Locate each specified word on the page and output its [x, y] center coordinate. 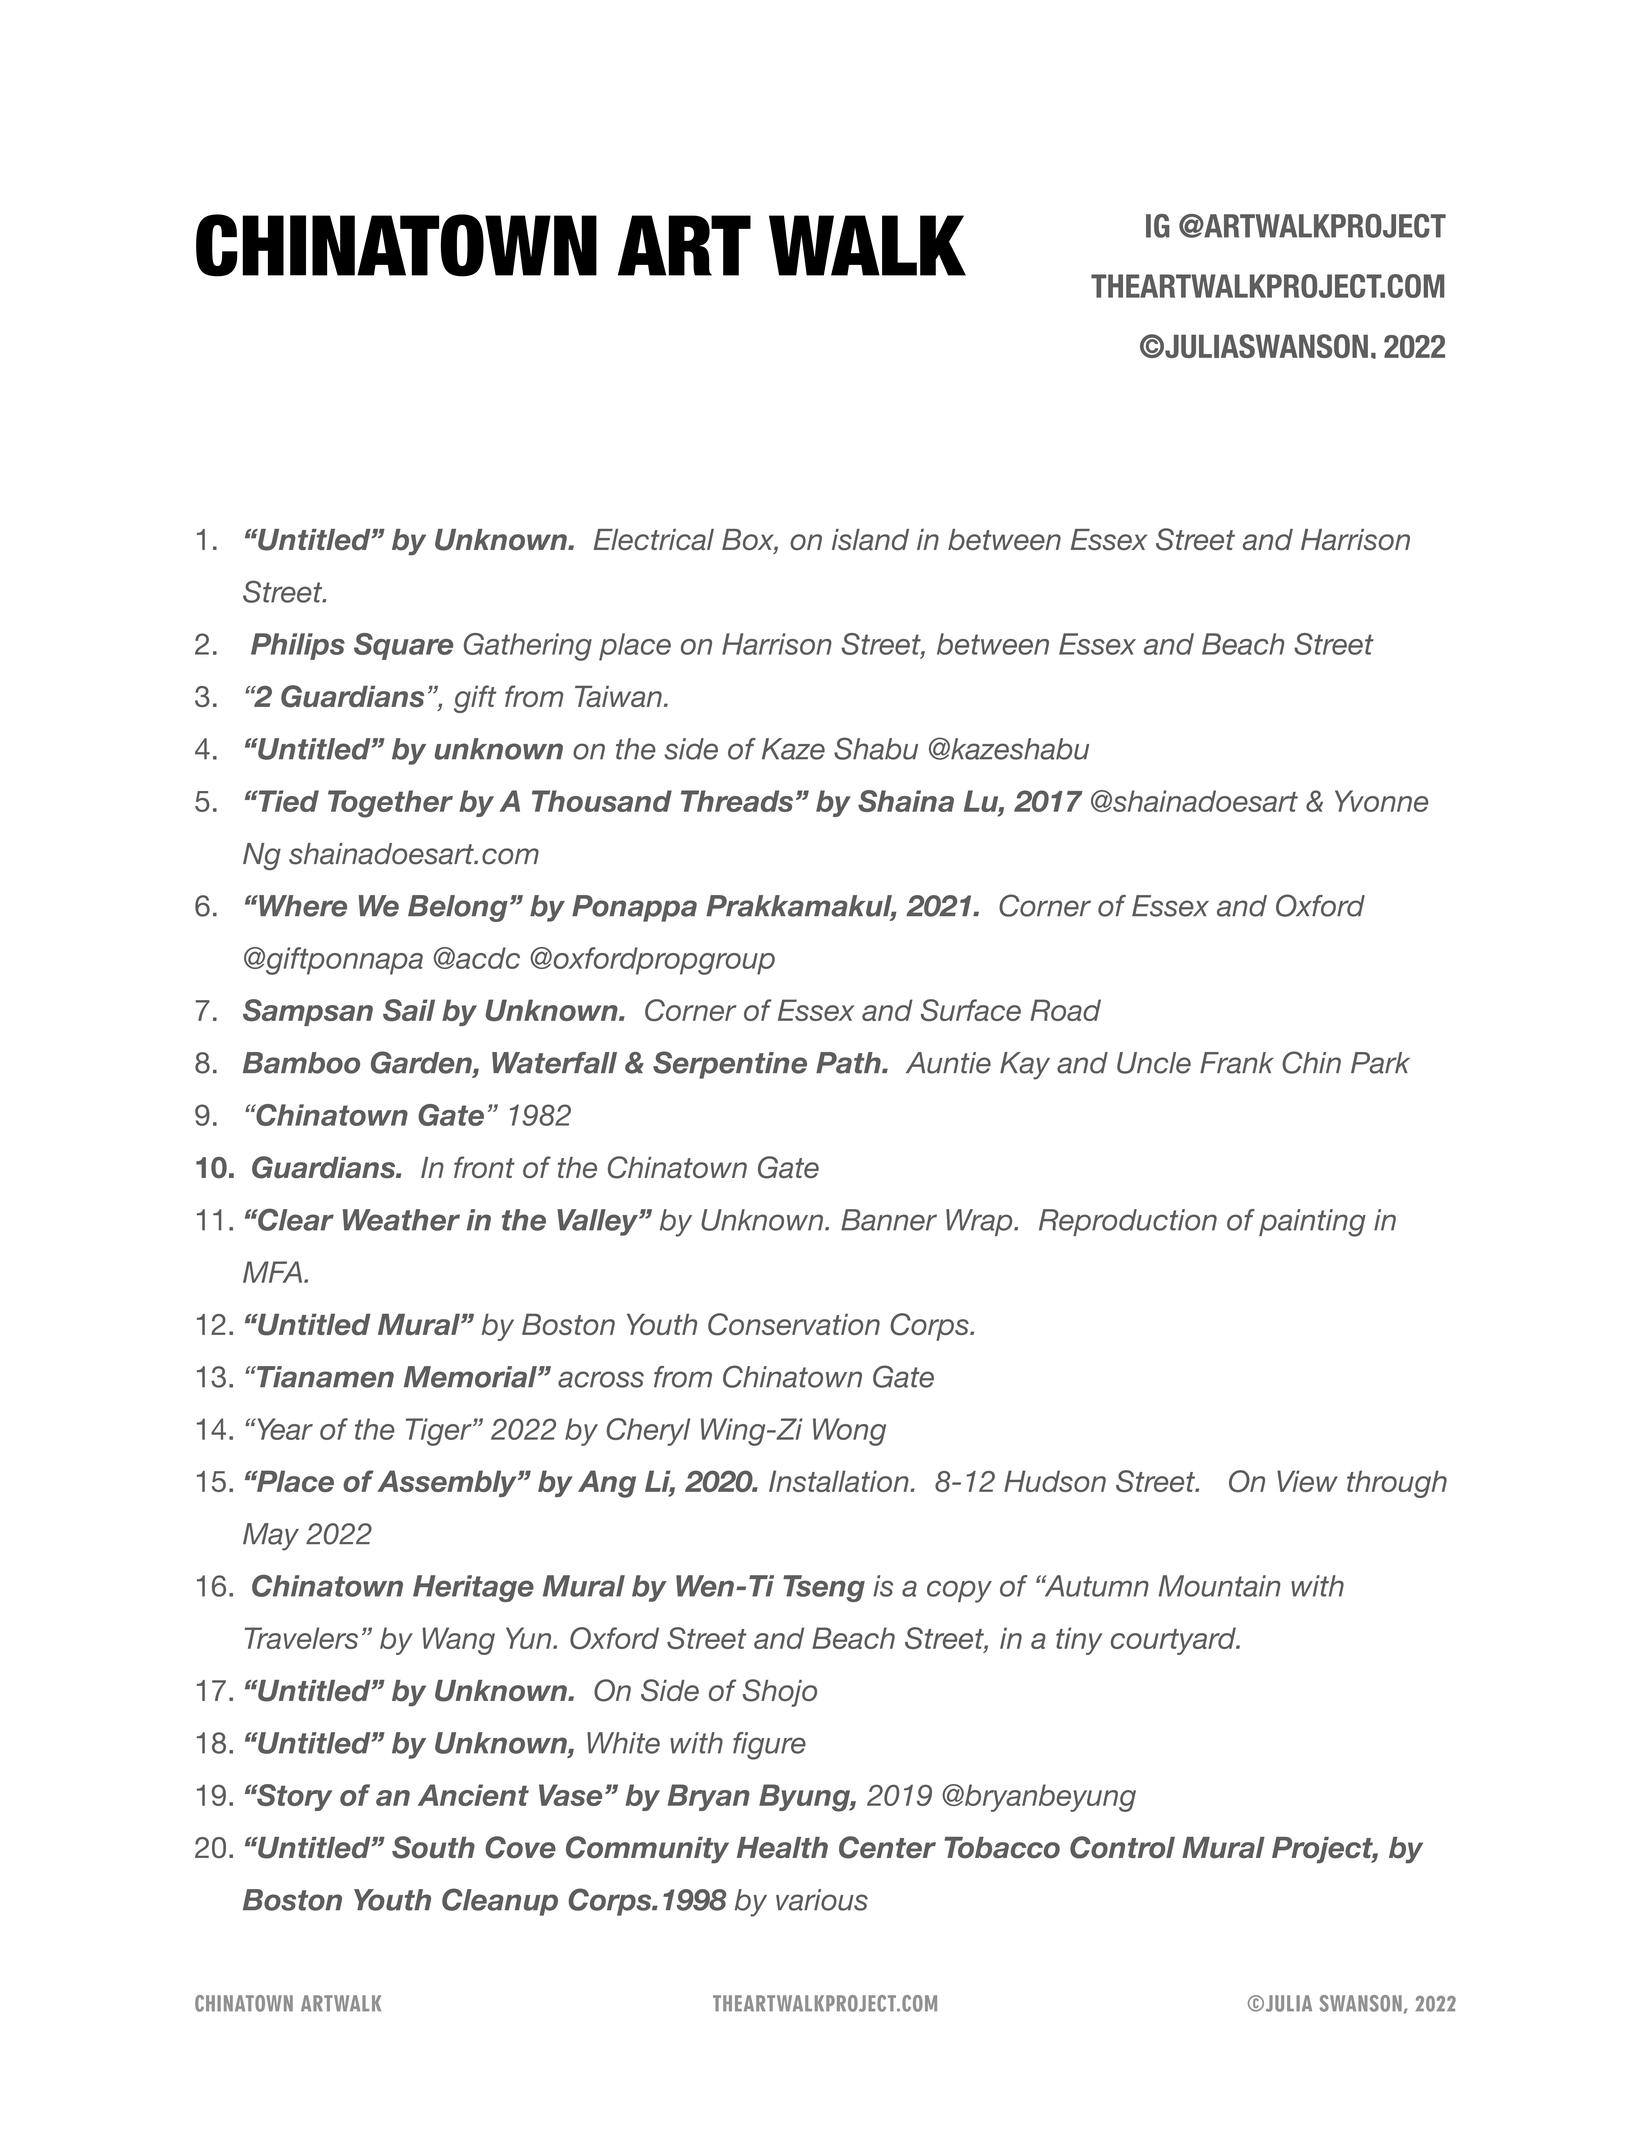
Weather [401, 1220]
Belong [458, 908]
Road [1065, 1010]
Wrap [980, 1222]
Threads [737, 801]
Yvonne [1381, 801]
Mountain [1219, 1586]
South [433, 1847]
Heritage [473, 1588]
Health [782, 1848]
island [870, 539]
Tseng [824, 1588]
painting [1312, 1223]
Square [403, 646]
